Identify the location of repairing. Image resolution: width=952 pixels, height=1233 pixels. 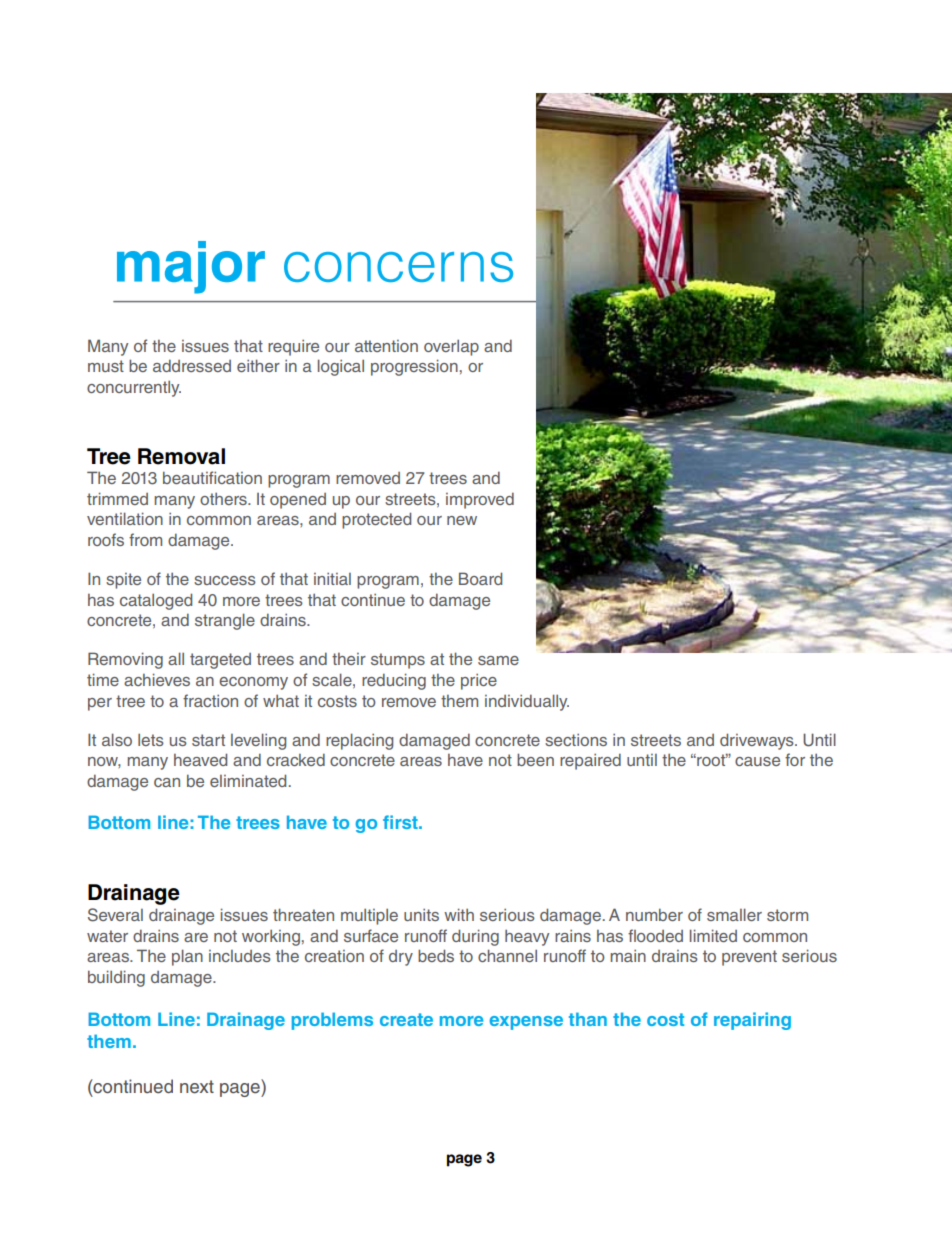
(752, 1021).
